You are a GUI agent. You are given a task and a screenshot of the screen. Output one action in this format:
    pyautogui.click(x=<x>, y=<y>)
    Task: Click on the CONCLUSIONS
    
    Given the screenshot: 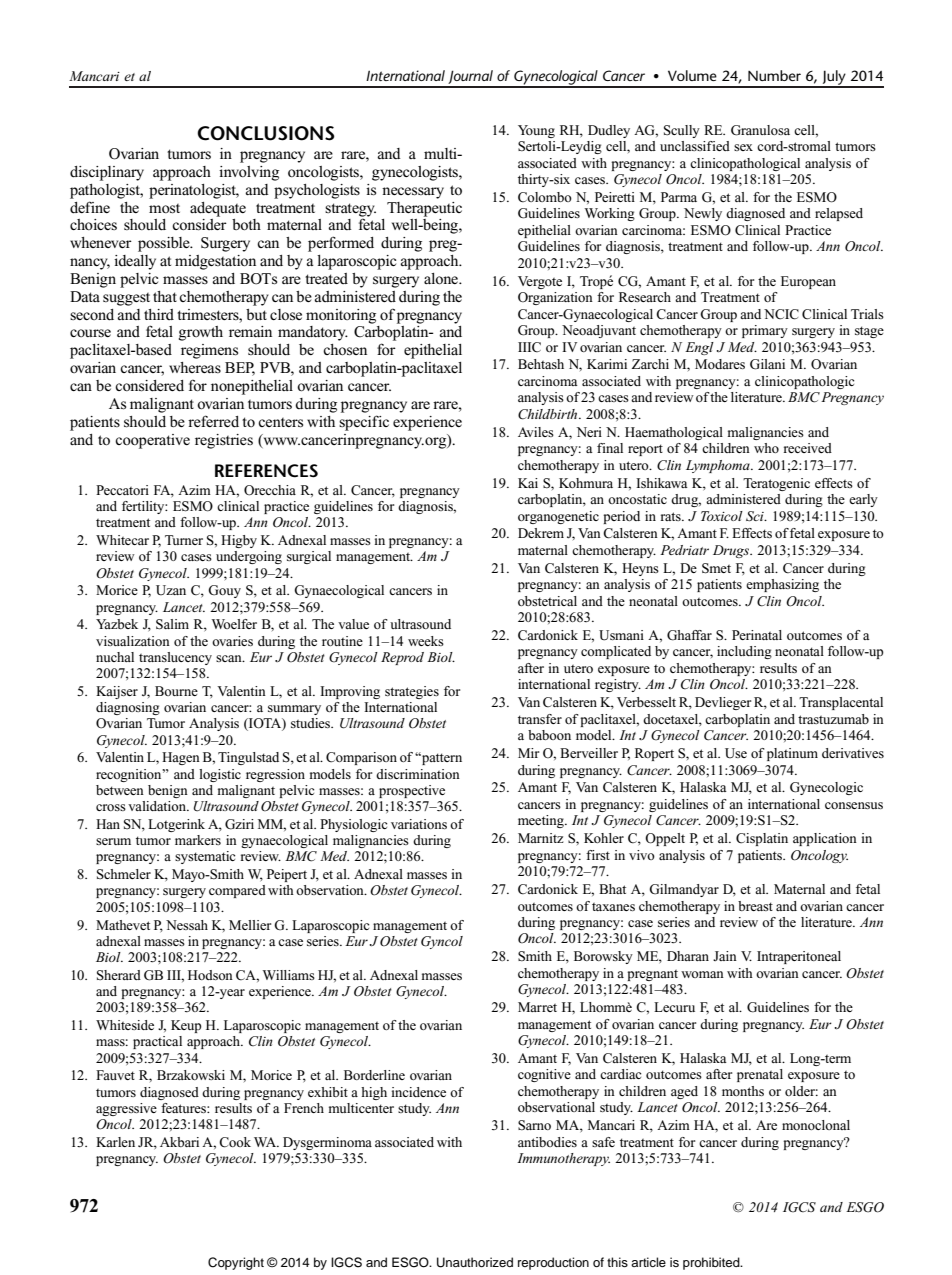 What is the action you would take?
    pyautogui.click(x=266, y=133)
